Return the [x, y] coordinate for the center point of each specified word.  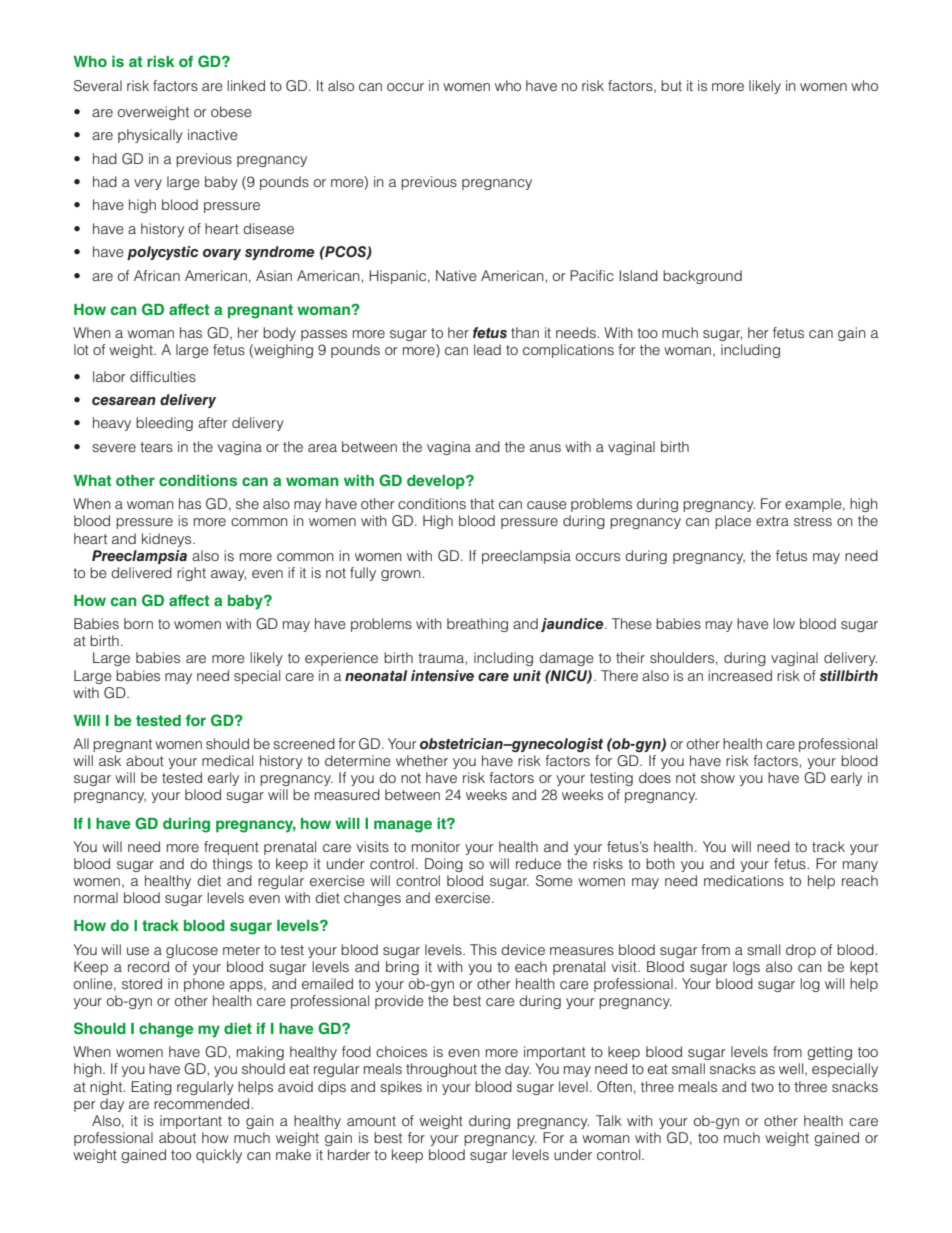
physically [150, 136]
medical [227, 760]
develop [437, 482]
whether [422, 760]
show [718, 777]
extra [772, 521]
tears [156, 447]
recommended [203, 1103]
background [702, 277]
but [671, 85]
